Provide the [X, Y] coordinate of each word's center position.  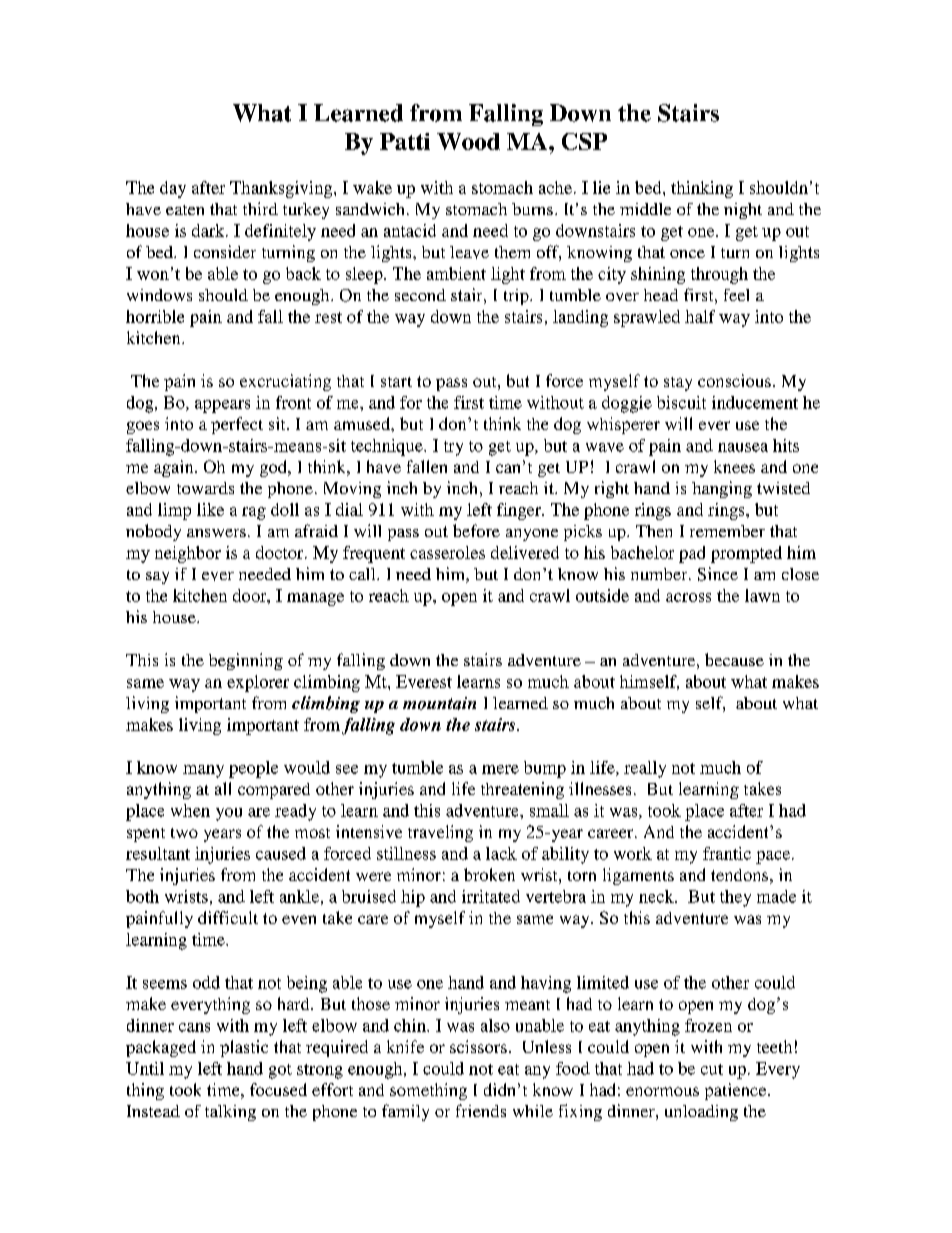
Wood [468, 141]
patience [737, 1091]
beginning [246, 661]
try [453, 448]
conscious [734, 380]
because [734, 659]
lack [501, 853]
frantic [727, 853]
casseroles [447, 552]
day [173, 189]
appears [222, 406]
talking [230, 1113]
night [743, 211]
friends [481, 1110]
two [184, 833]
